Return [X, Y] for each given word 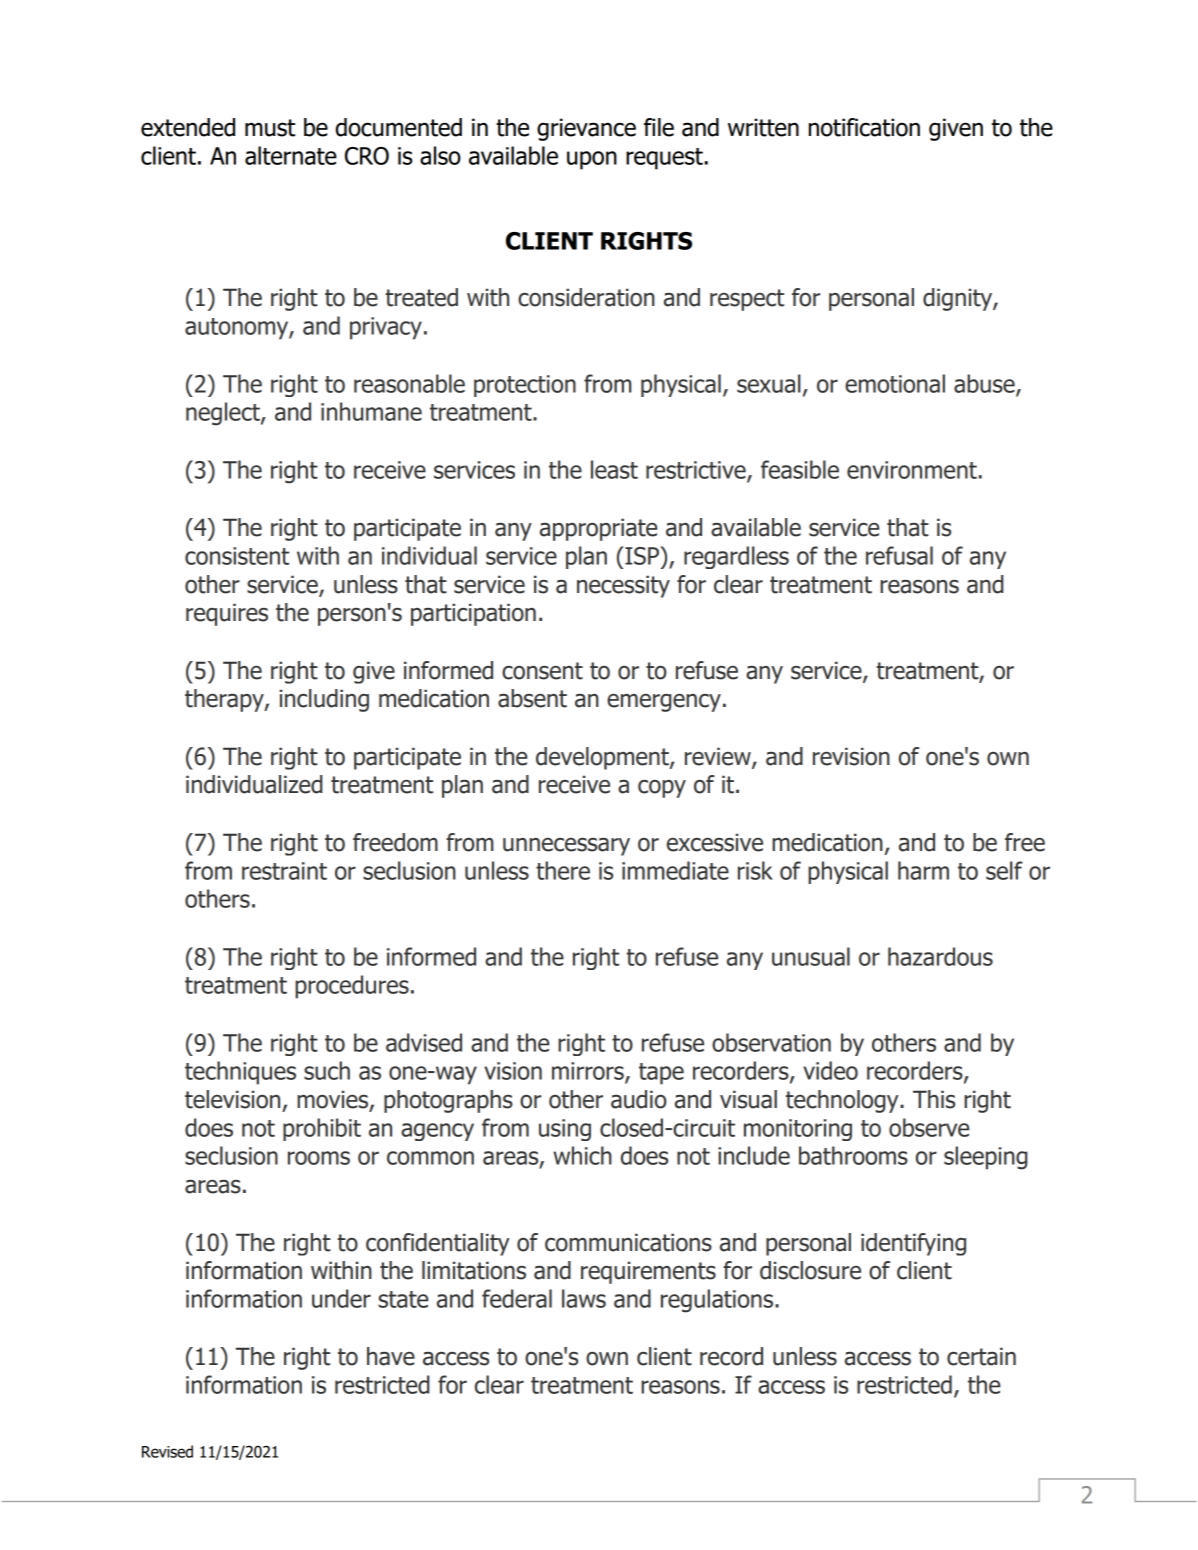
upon [592, 160]
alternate [291, 155]
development [603, 758]
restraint [284, 871]
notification [864, 127]
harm [923, 870]
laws [584, 1298]
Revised [167, 1451]
